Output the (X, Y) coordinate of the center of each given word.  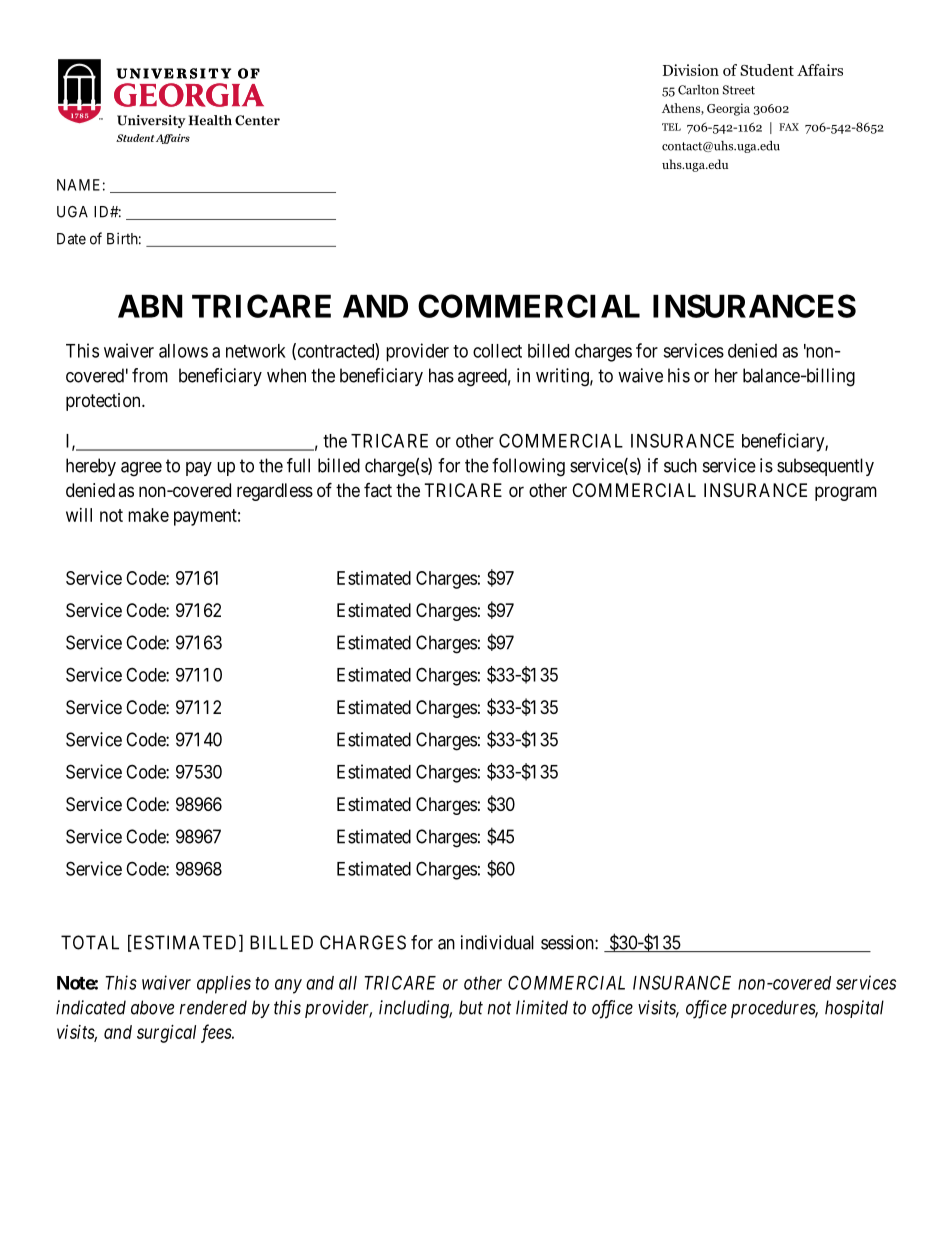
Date (71, 239)
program (846, 493)
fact (378, 490)
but (471, 1007)
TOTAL (90, 942)
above (152, 1007)
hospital (854, 1009)
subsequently (825, 467)
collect (497, 351)
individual (497, 942)
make (148, 515)
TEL (671, 127)
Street (739, 90)
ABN (150, 306)
